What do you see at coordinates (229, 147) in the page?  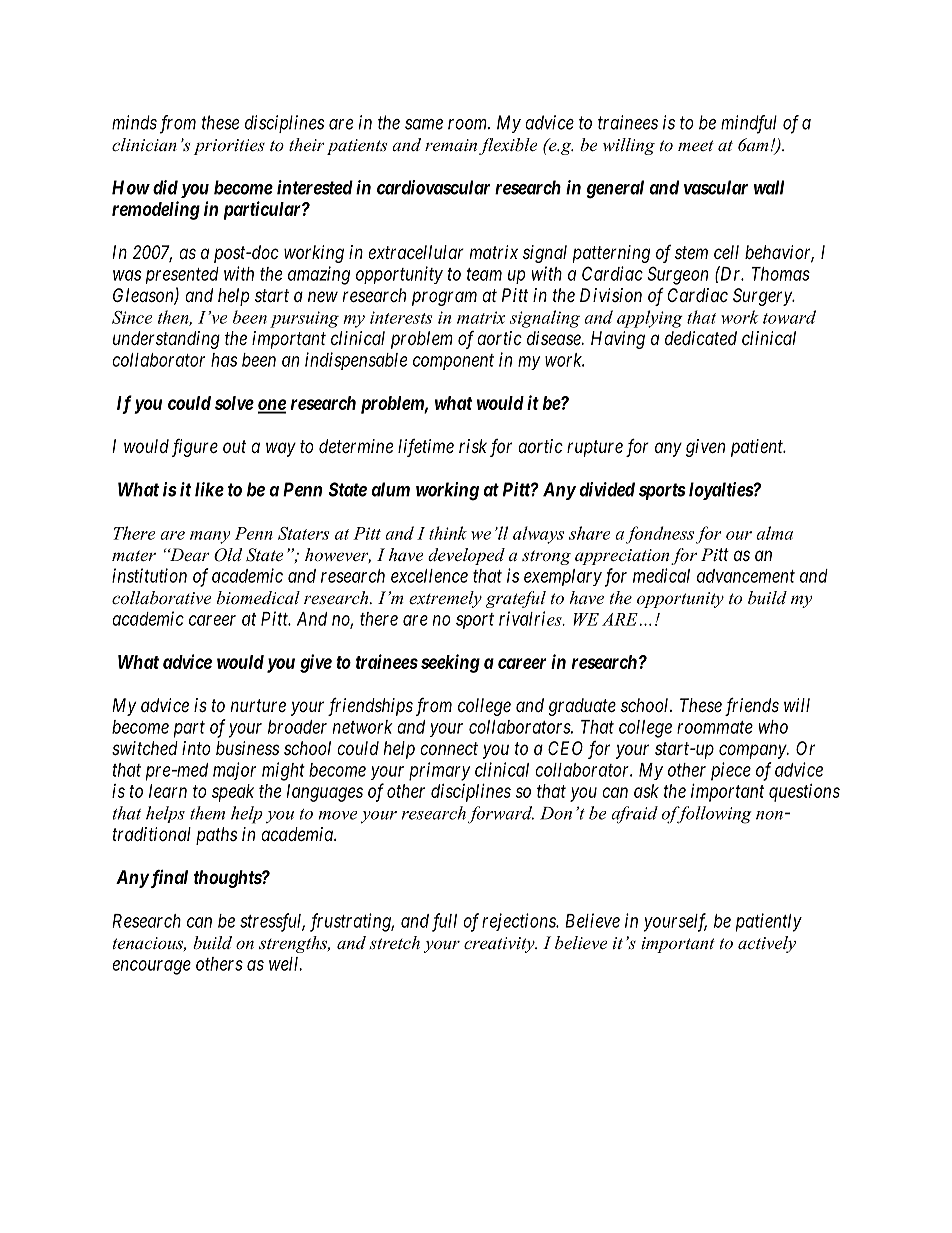 I see `priorities` at bounding box center [229, 147].
